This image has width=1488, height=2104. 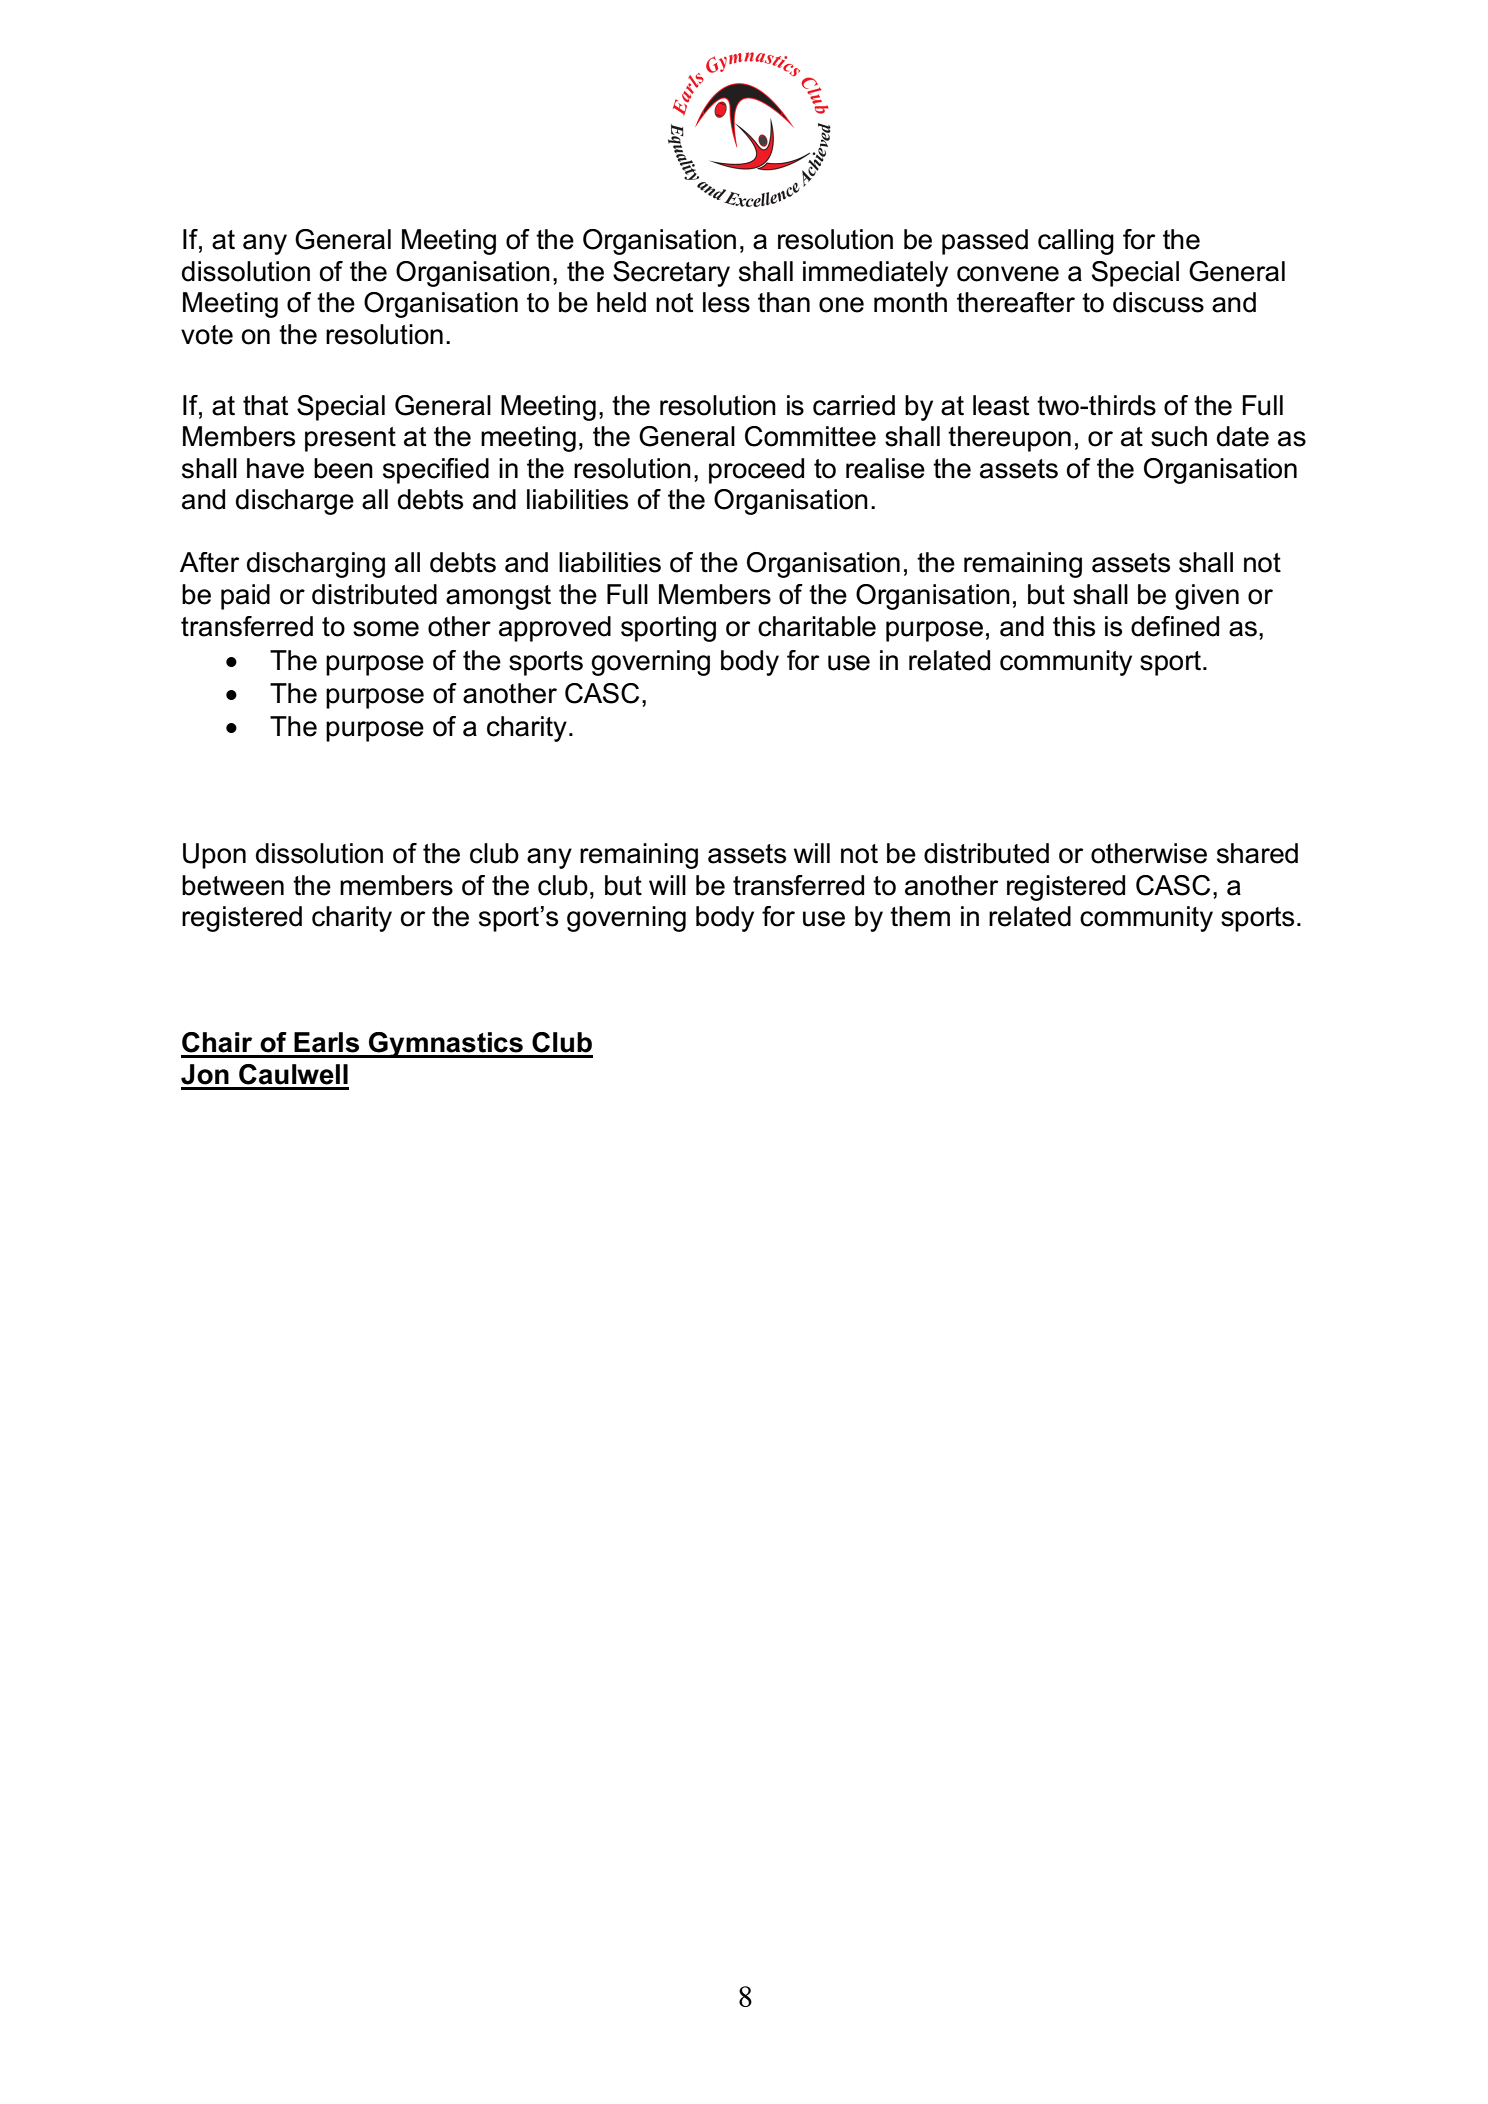 I want to click on vote, so click(x=207, y=335).
